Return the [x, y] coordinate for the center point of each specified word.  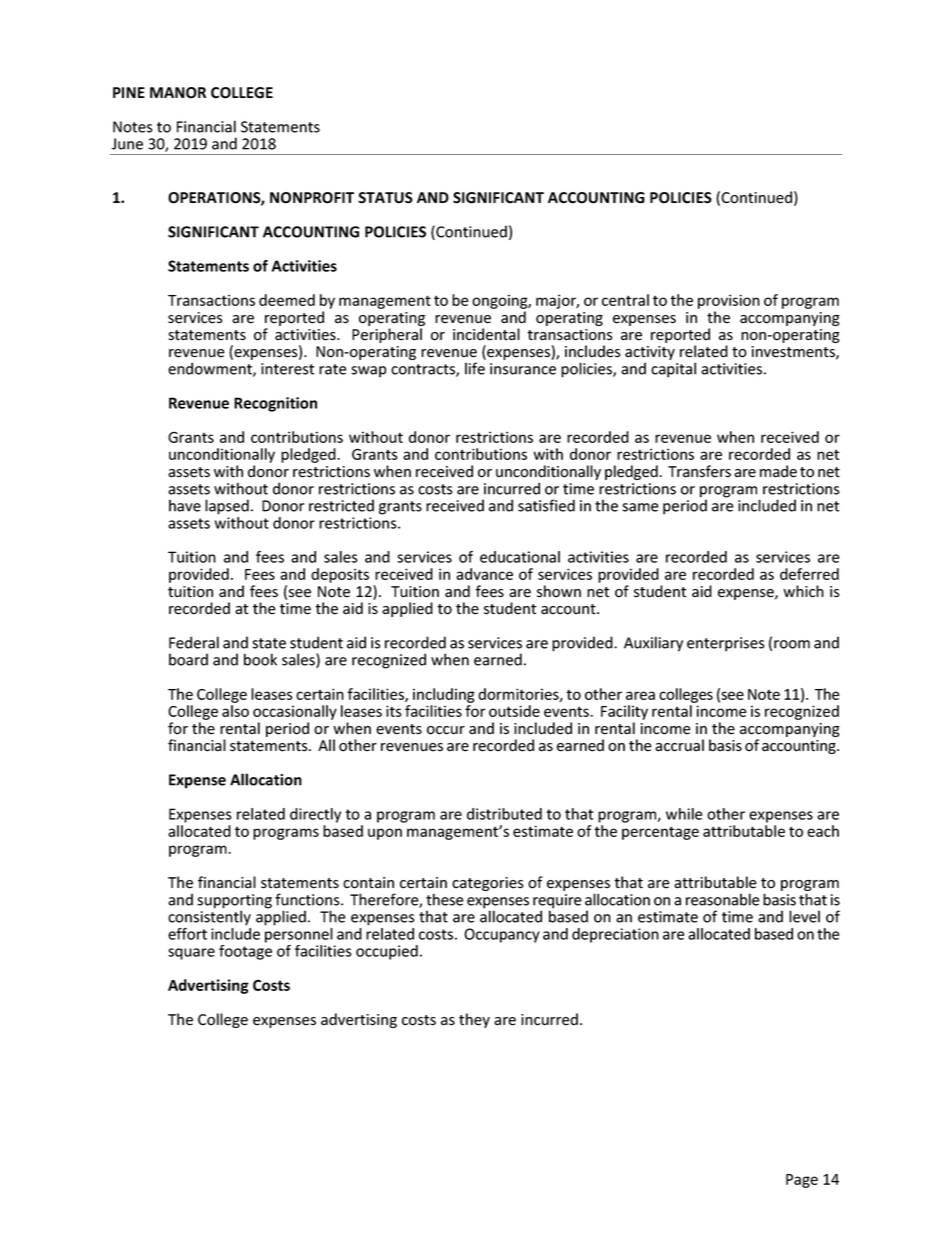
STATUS [385, 198]
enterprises [726, 644]
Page [802, 1181]
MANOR [178, 93]
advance [484, 574]
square [191, 954]
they [474, 1020]
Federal [194, 642]
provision [729, 301]
